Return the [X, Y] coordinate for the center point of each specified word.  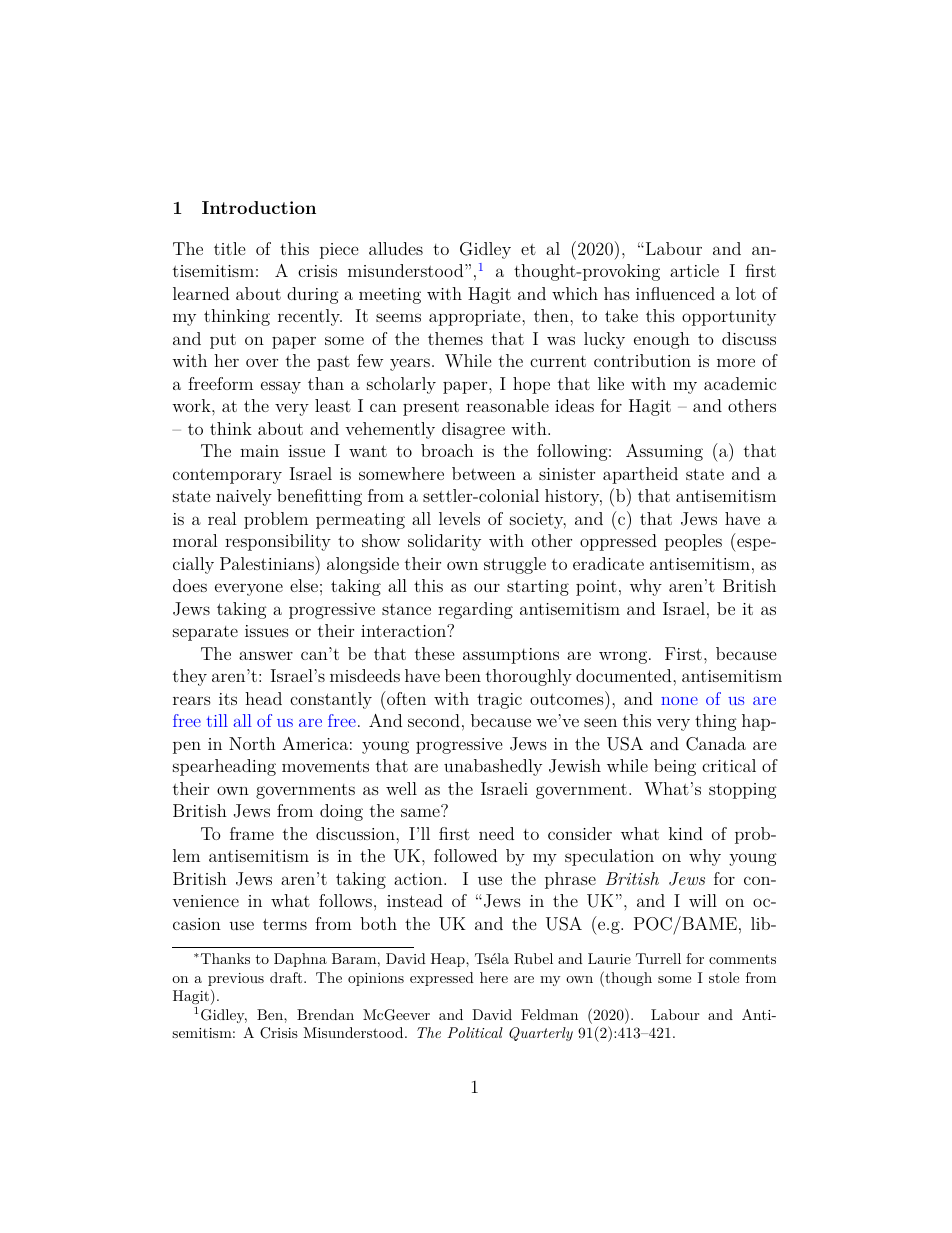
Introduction [259, 207]
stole [724, 977]
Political [475, 1032]
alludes [396, 248]
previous [236, 979]
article [694, 270]
